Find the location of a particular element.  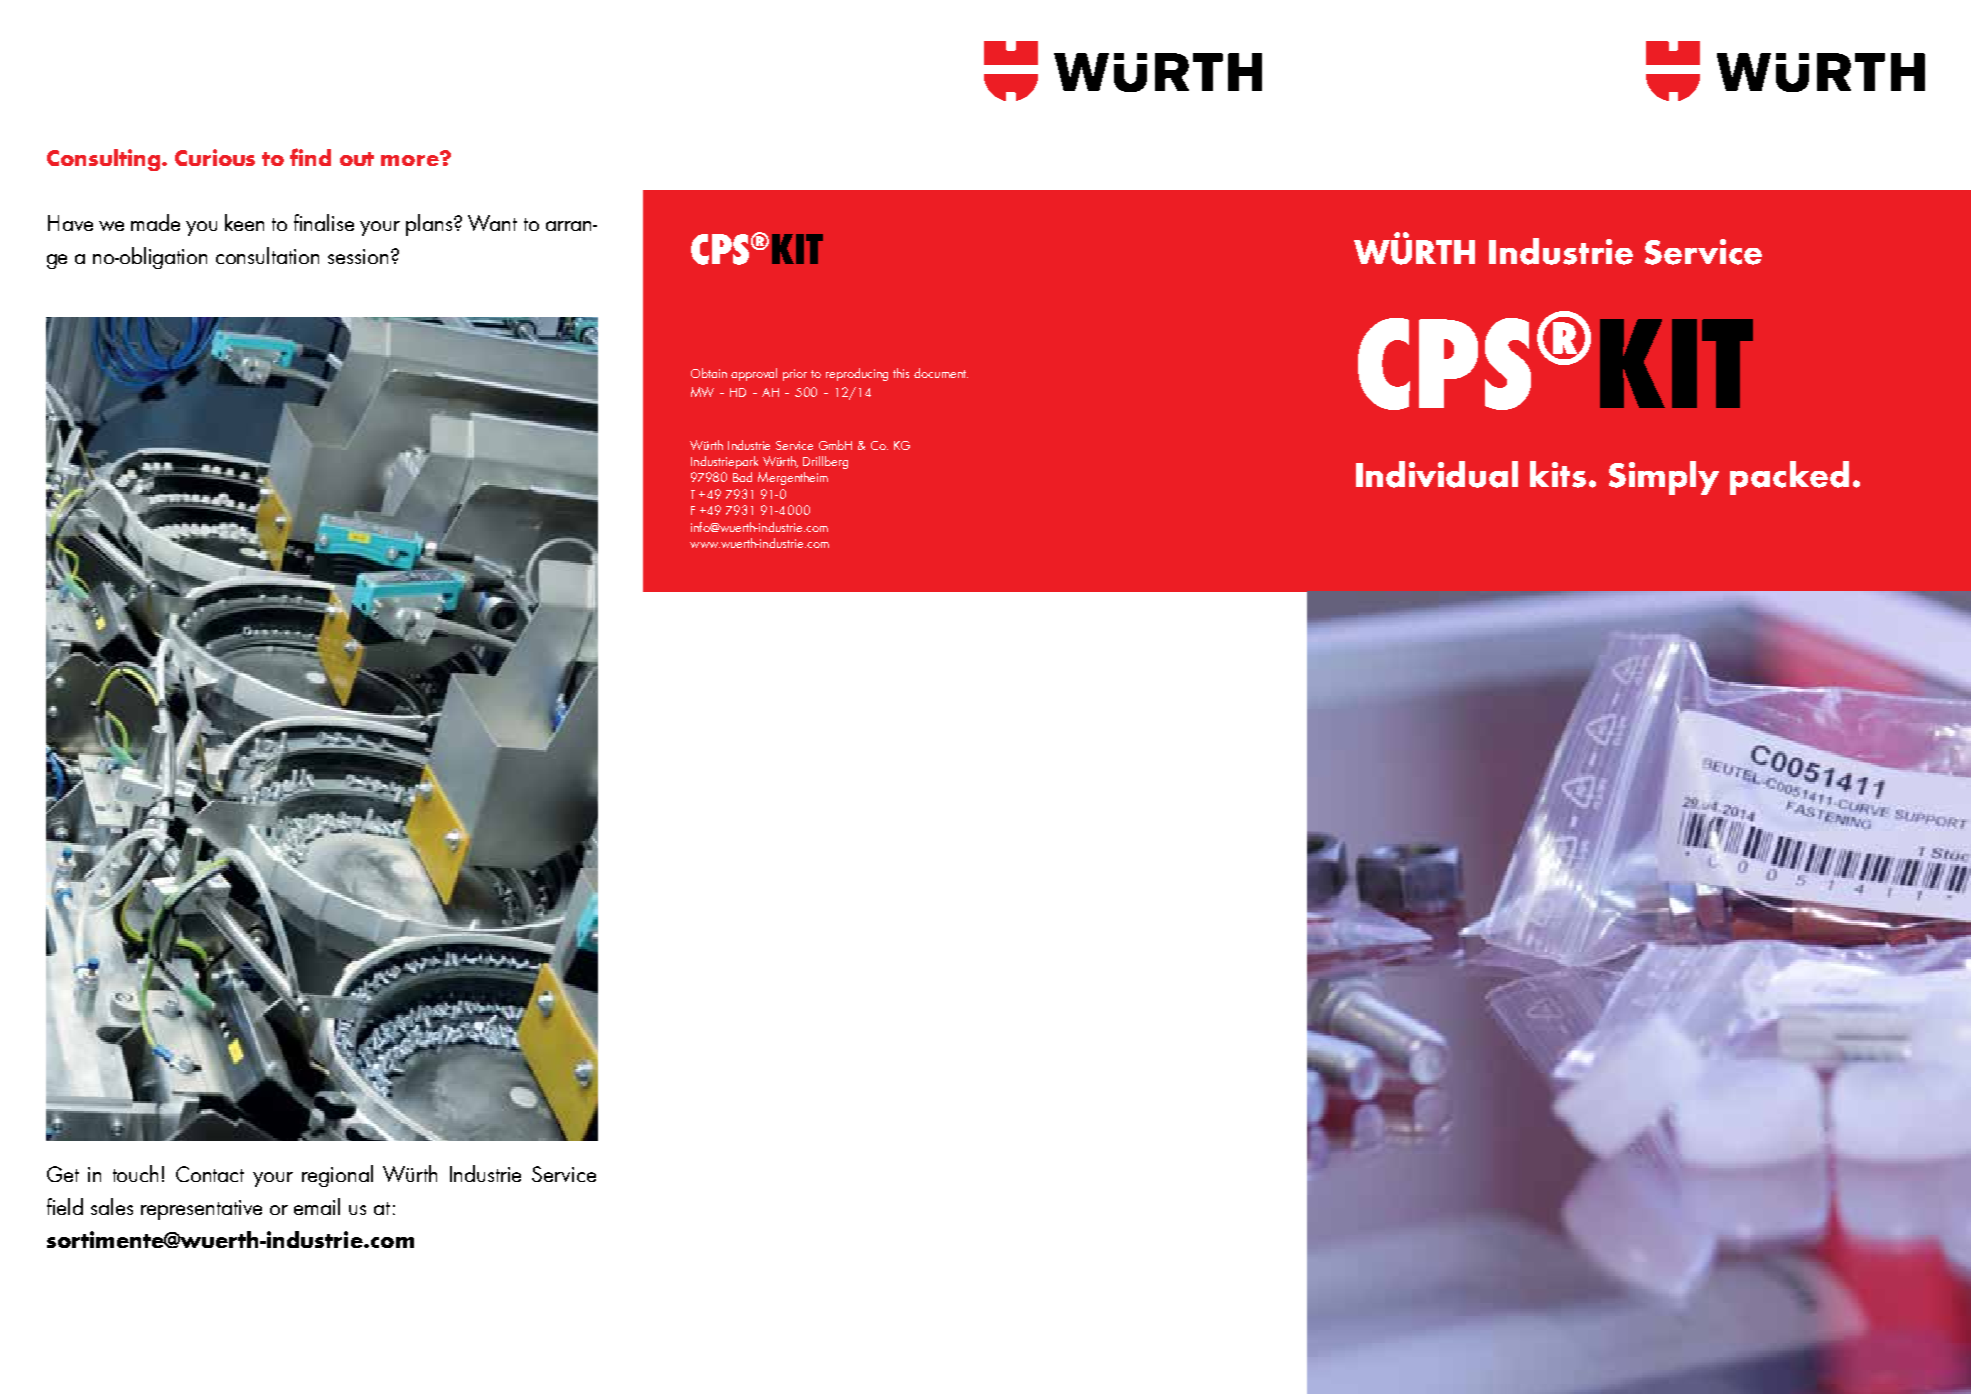

document is located at coordinates (941, 373).
